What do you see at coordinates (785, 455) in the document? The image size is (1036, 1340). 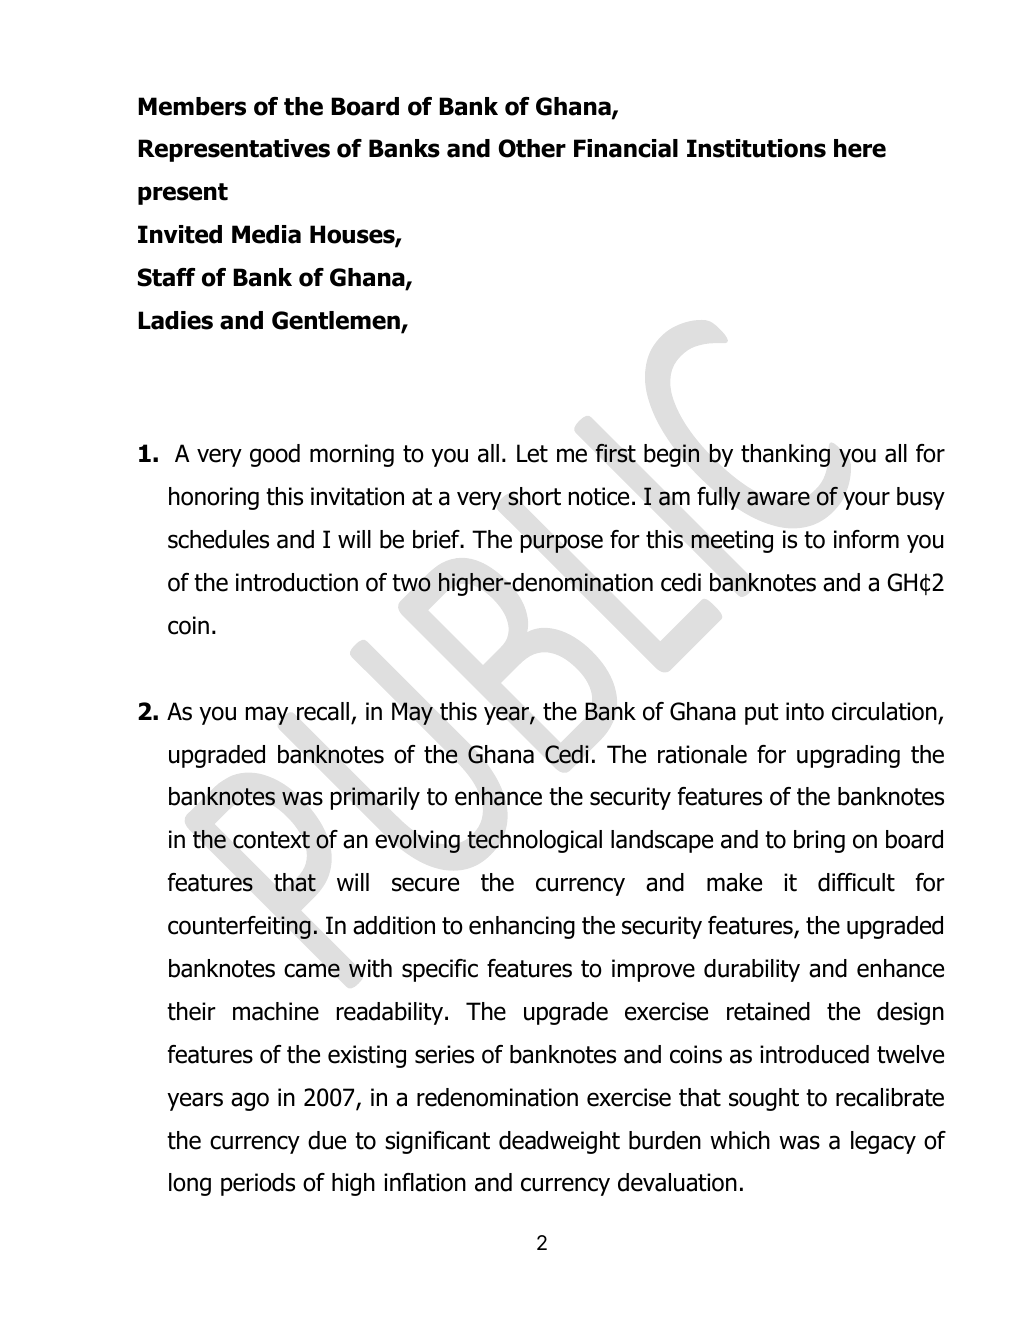 I see `thanking` at bounding box center [785, 455].
